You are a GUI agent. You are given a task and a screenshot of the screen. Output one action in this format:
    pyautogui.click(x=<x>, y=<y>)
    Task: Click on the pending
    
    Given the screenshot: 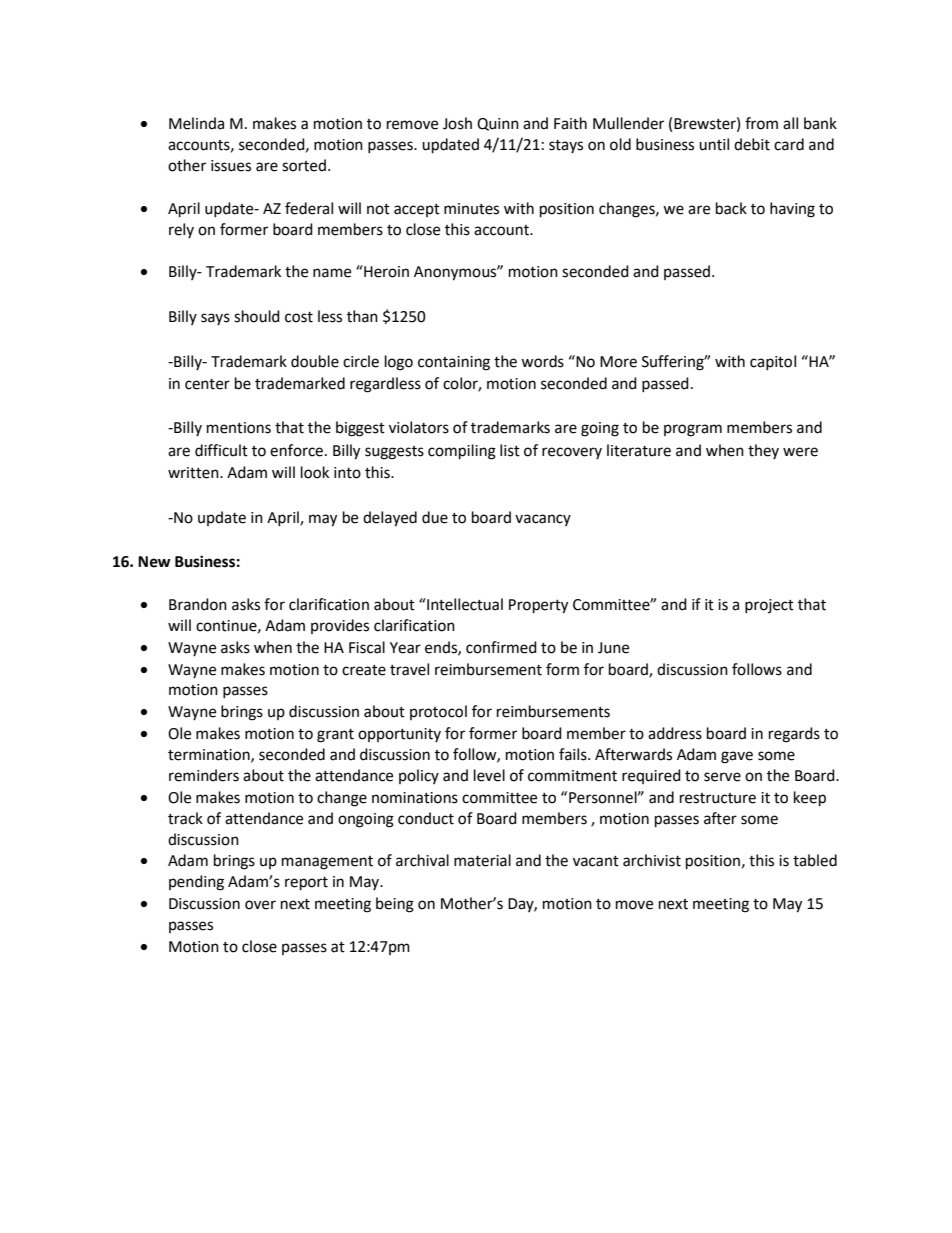 What is the action you would take?
    pyautogui.click(x=196, y=883)
